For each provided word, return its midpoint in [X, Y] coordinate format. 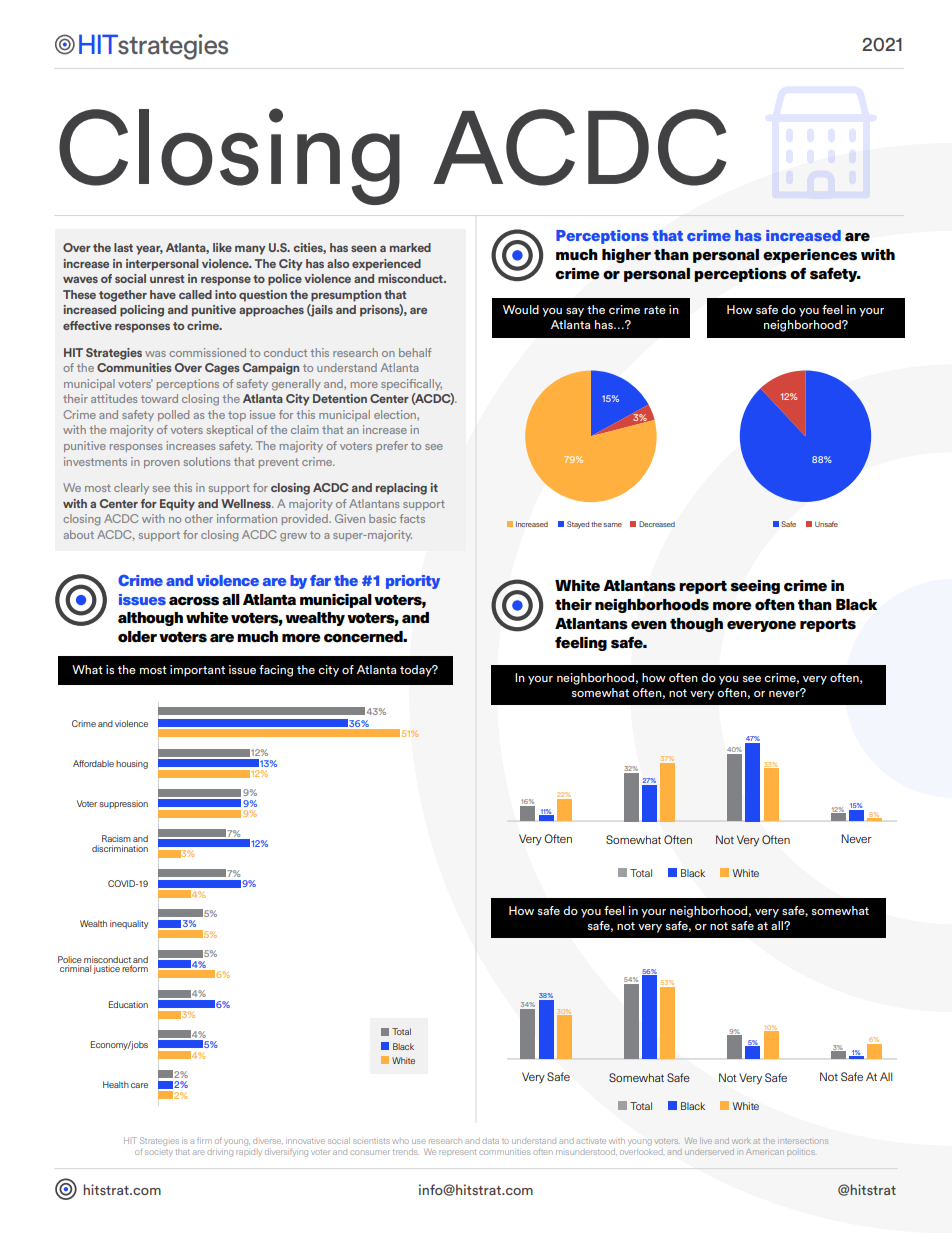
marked [410, 247]
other [199, 518]
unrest [167, 279]
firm [204, 1140]
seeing [755, 587]
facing [276, 671]
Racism [116, 838]
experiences [810, 256]
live [706, 1141]
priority [413, 582]
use [418, 1141]
